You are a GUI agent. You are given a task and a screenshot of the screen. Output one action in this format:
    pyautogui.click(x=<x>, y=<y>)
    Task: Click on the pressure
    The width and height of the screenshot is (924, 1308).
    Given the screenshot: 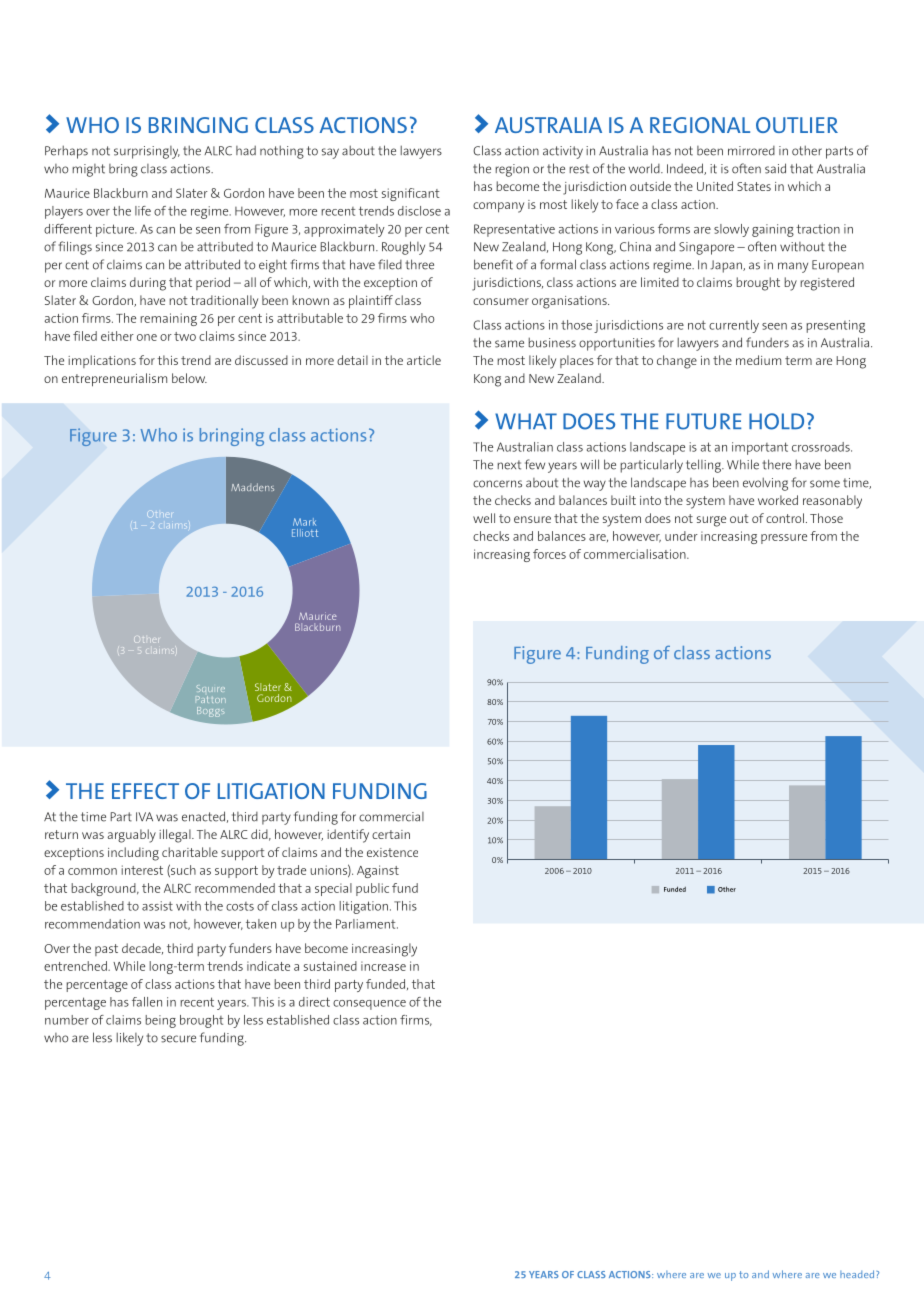 What is the action you would take?
    pyautogui.click(x=784, y=539)
